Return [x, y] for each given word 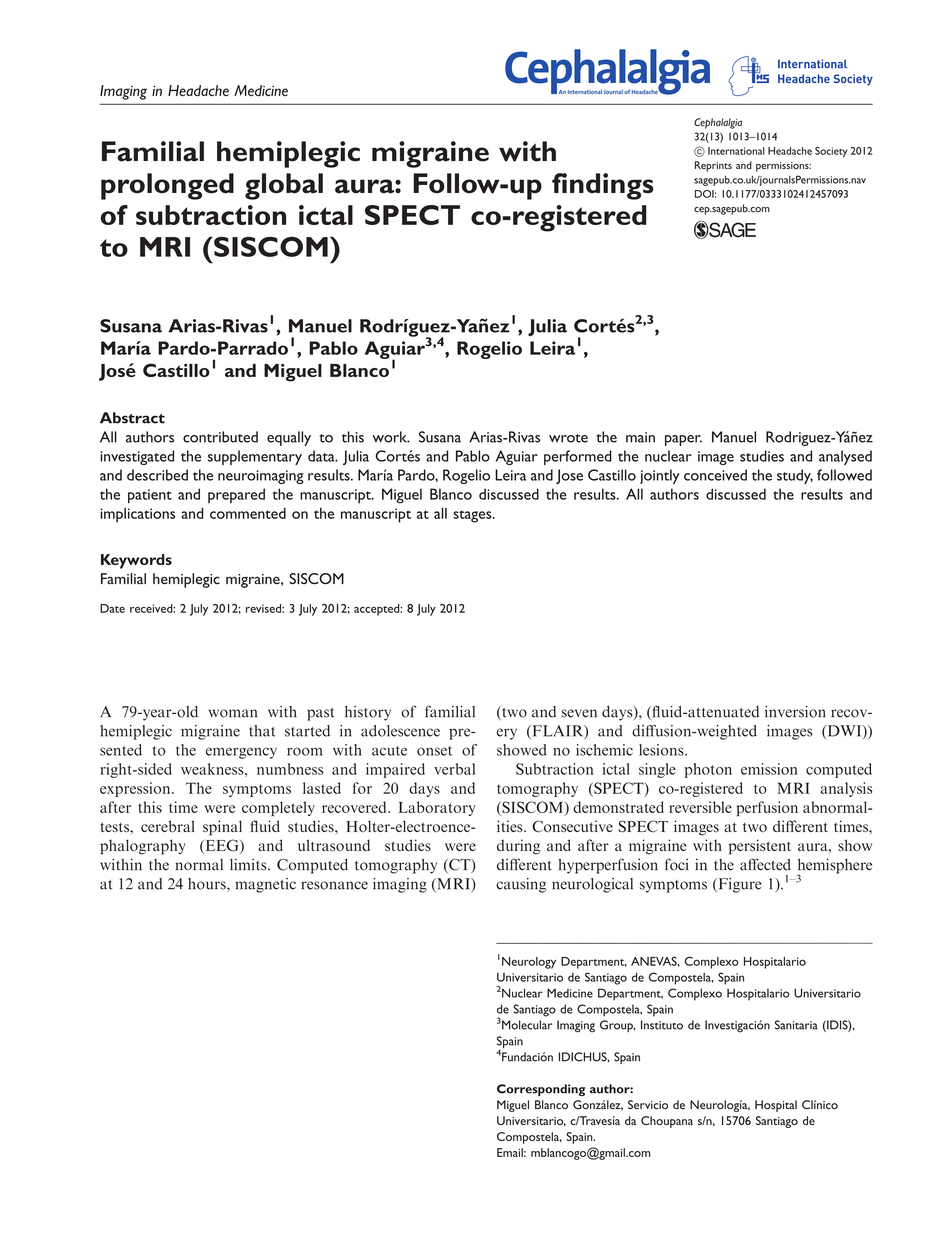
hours [208, 884]
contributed [220, 437]
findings [603, 186]
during [518, 847]
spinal [222, 828]
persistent [760, 847]
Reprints [713, 166]
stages [473, 516]
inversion [795, 712]
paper [683, 440]
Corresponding [541, 1090]
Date [112, 608]
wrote [568, 438]
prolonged [167, 186]
